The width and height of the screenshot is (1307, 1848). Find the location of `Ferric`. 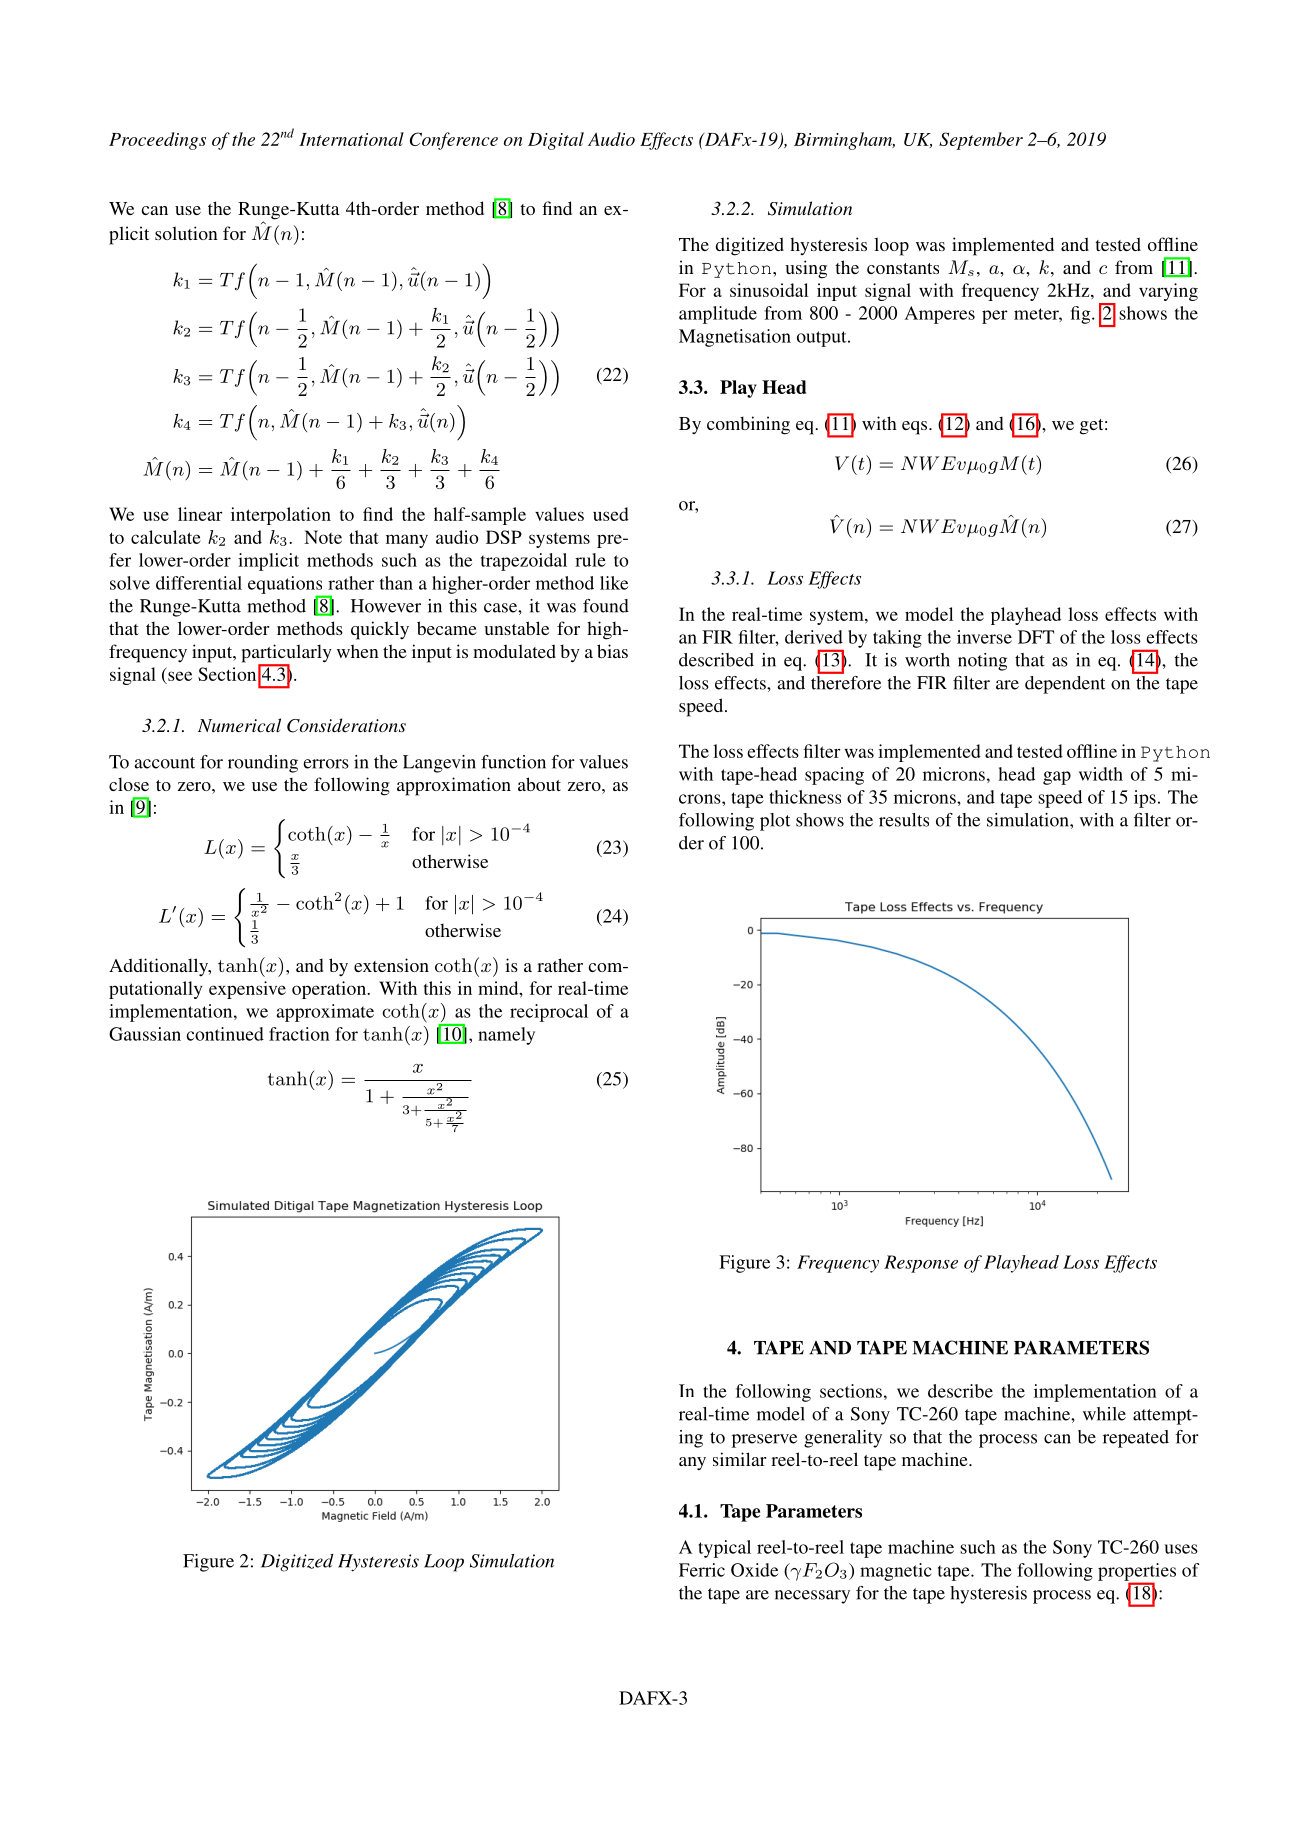

Ferric is located at coordinates (702, 1570).
